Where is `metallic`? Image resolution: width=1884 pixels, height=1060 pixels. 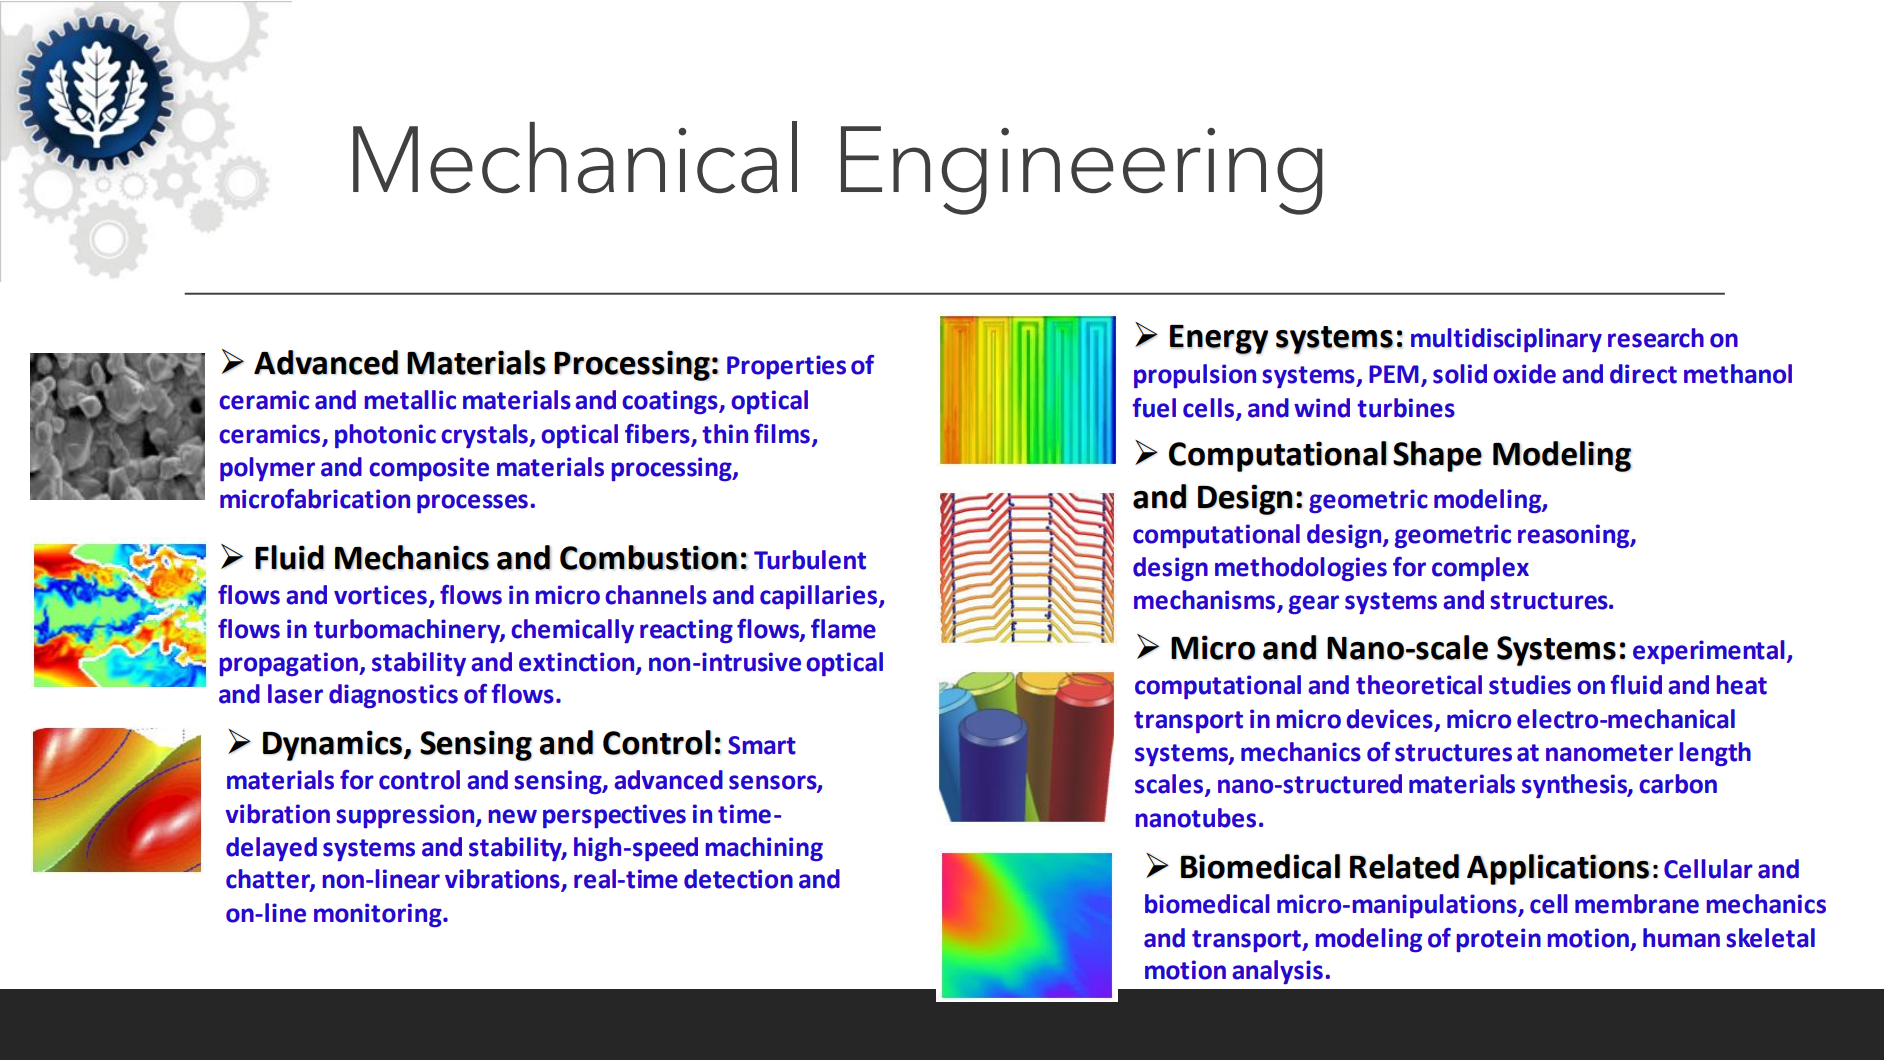 metallic is located at coordinates (410, 400).
